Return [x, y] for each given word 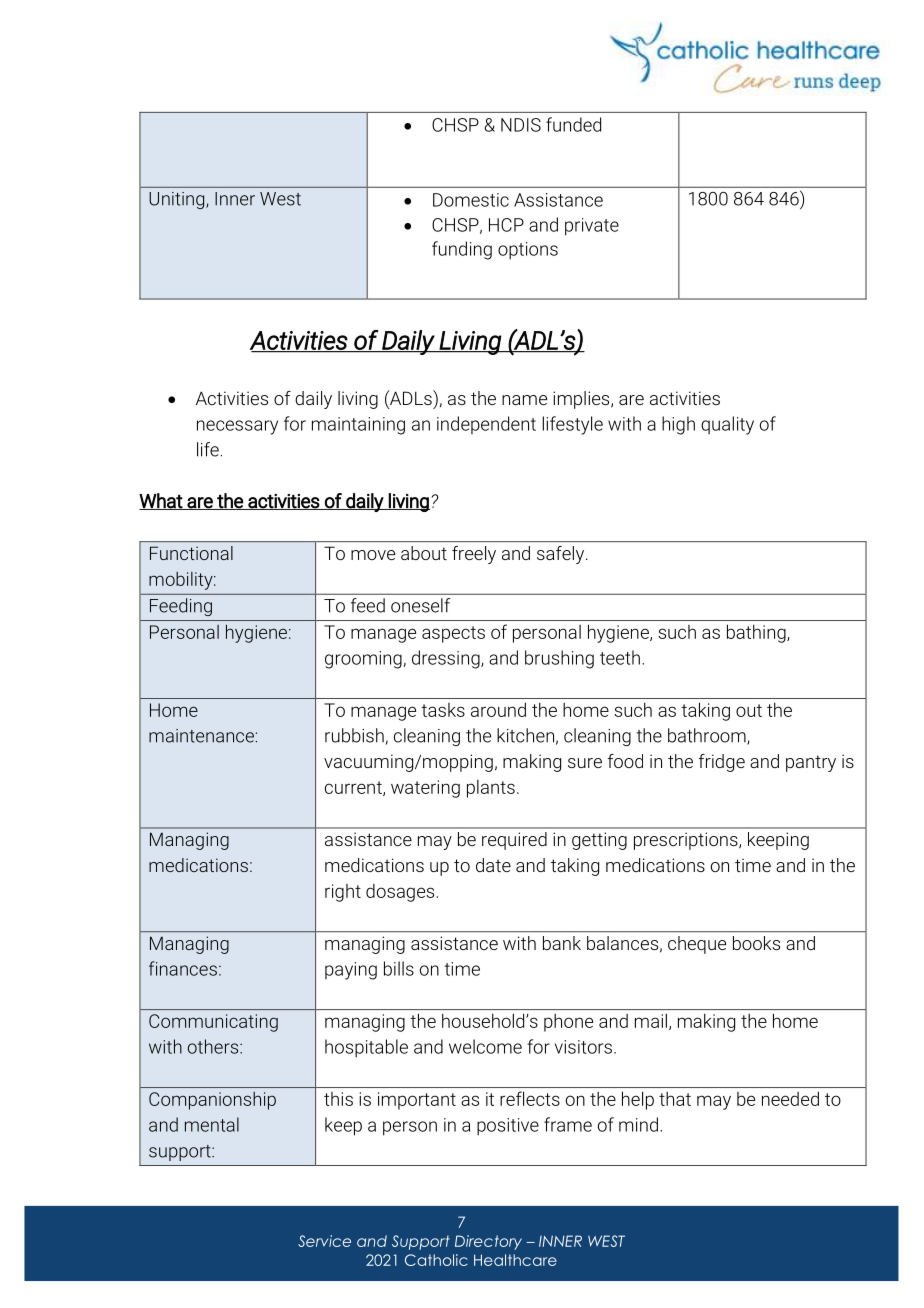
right [343, 893]
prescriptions [687, 841]
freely [474, 555]
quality [727, 425]
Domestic [471, 200]
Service [324, 1241]
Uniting [178, 200]
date [493, 865]
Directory [488, 1242]
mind [638, 1124]
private [592, 227]
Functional [191, 553]
